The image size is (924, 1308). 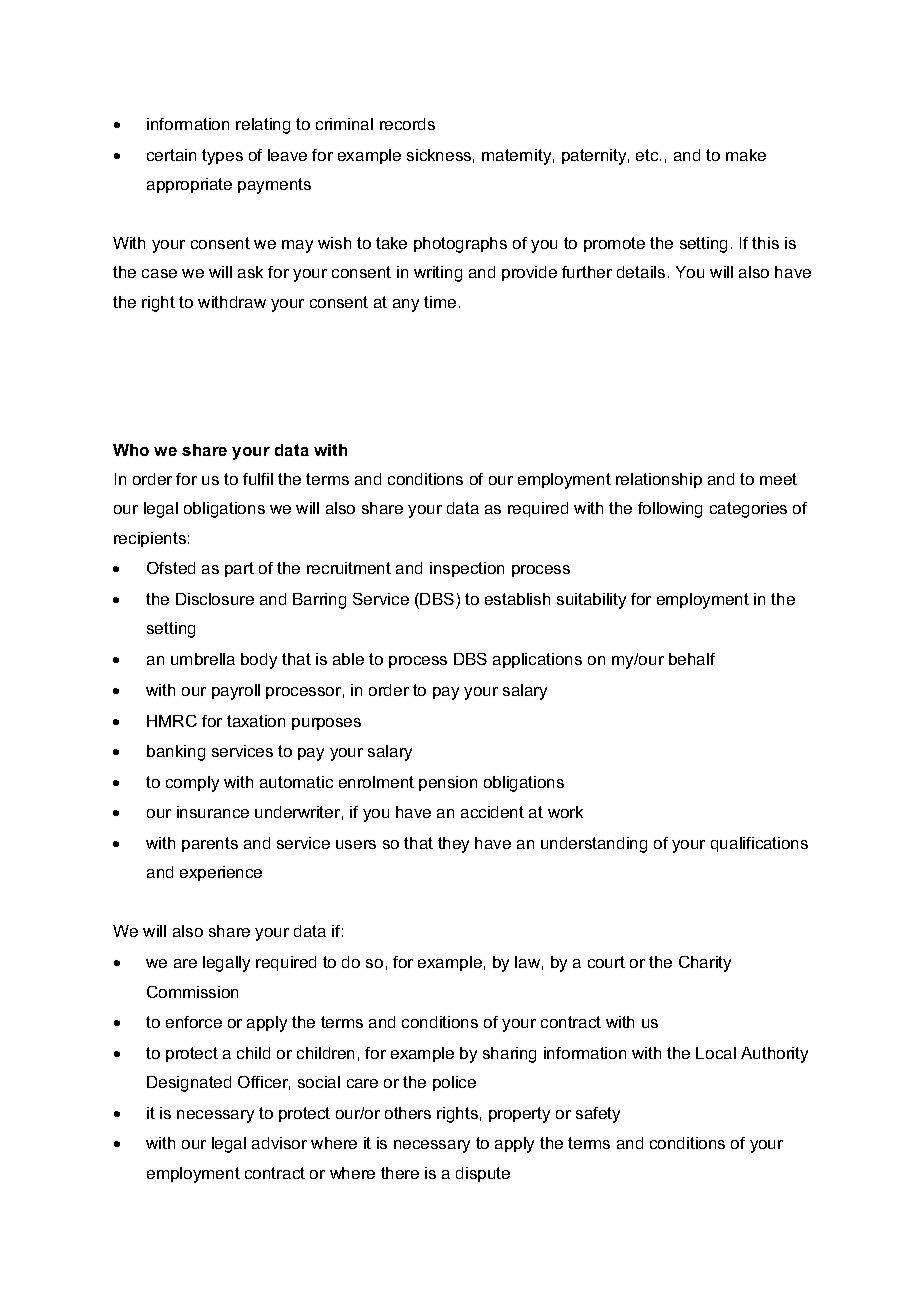 I want to click on qualifications, so click(x=759, y=844).
